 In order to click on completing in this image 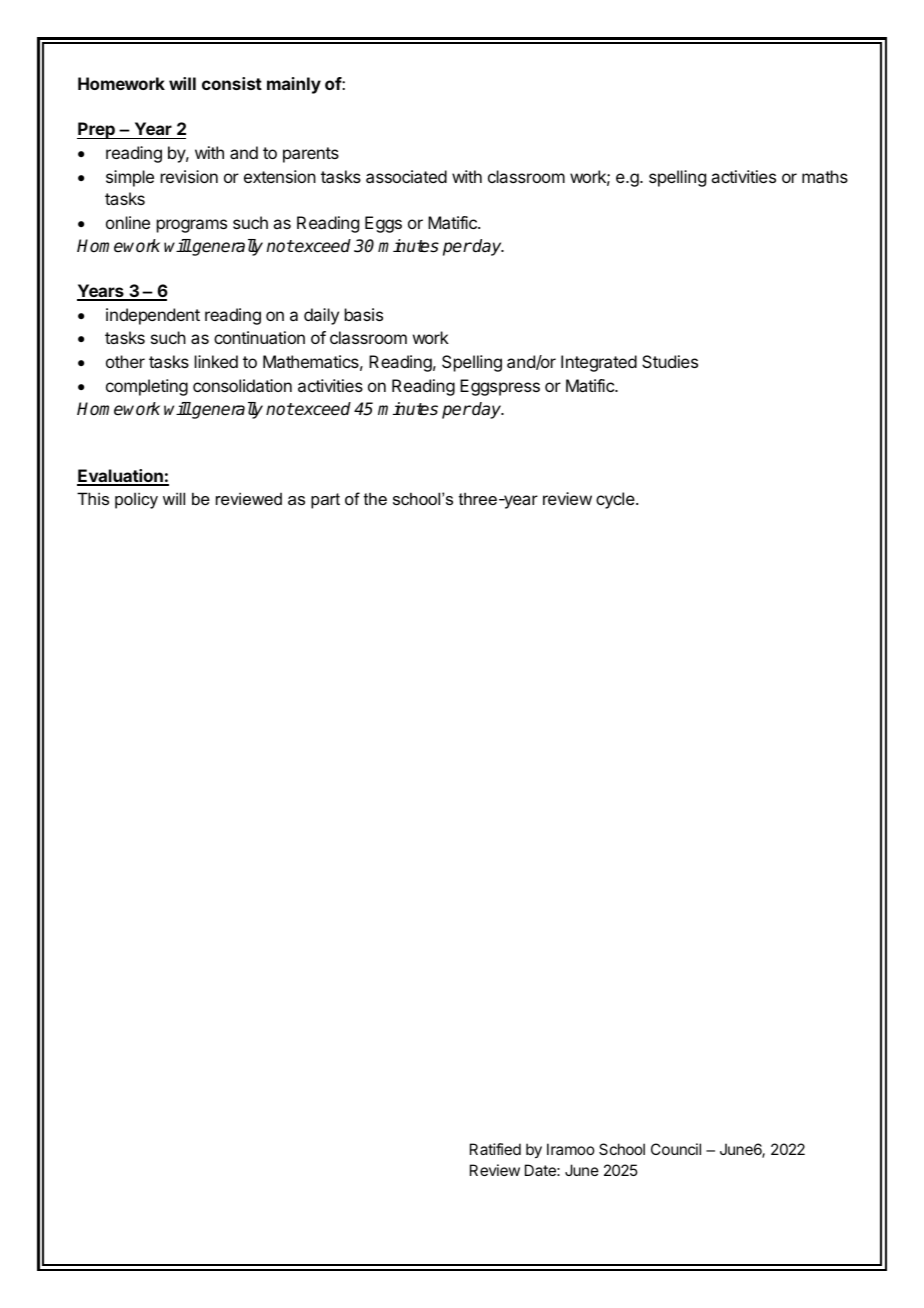, I will do `click(147, 387)`.
